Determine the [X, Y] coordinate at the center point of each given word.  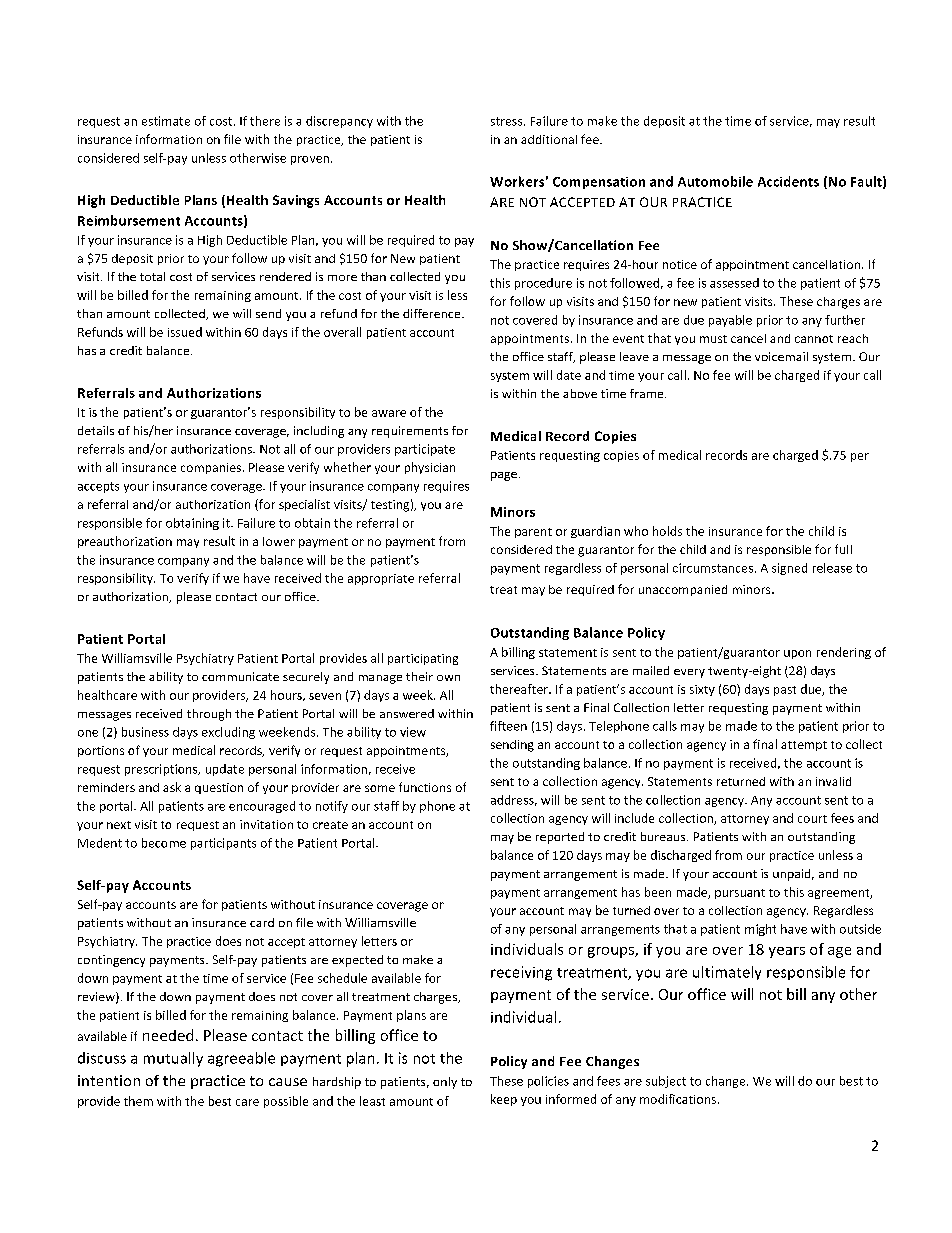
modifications [678, 1099]
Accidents [788, 181]
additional [549, 139]
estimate [166, 121]
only [445, 1083]
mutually [173, 1059]
